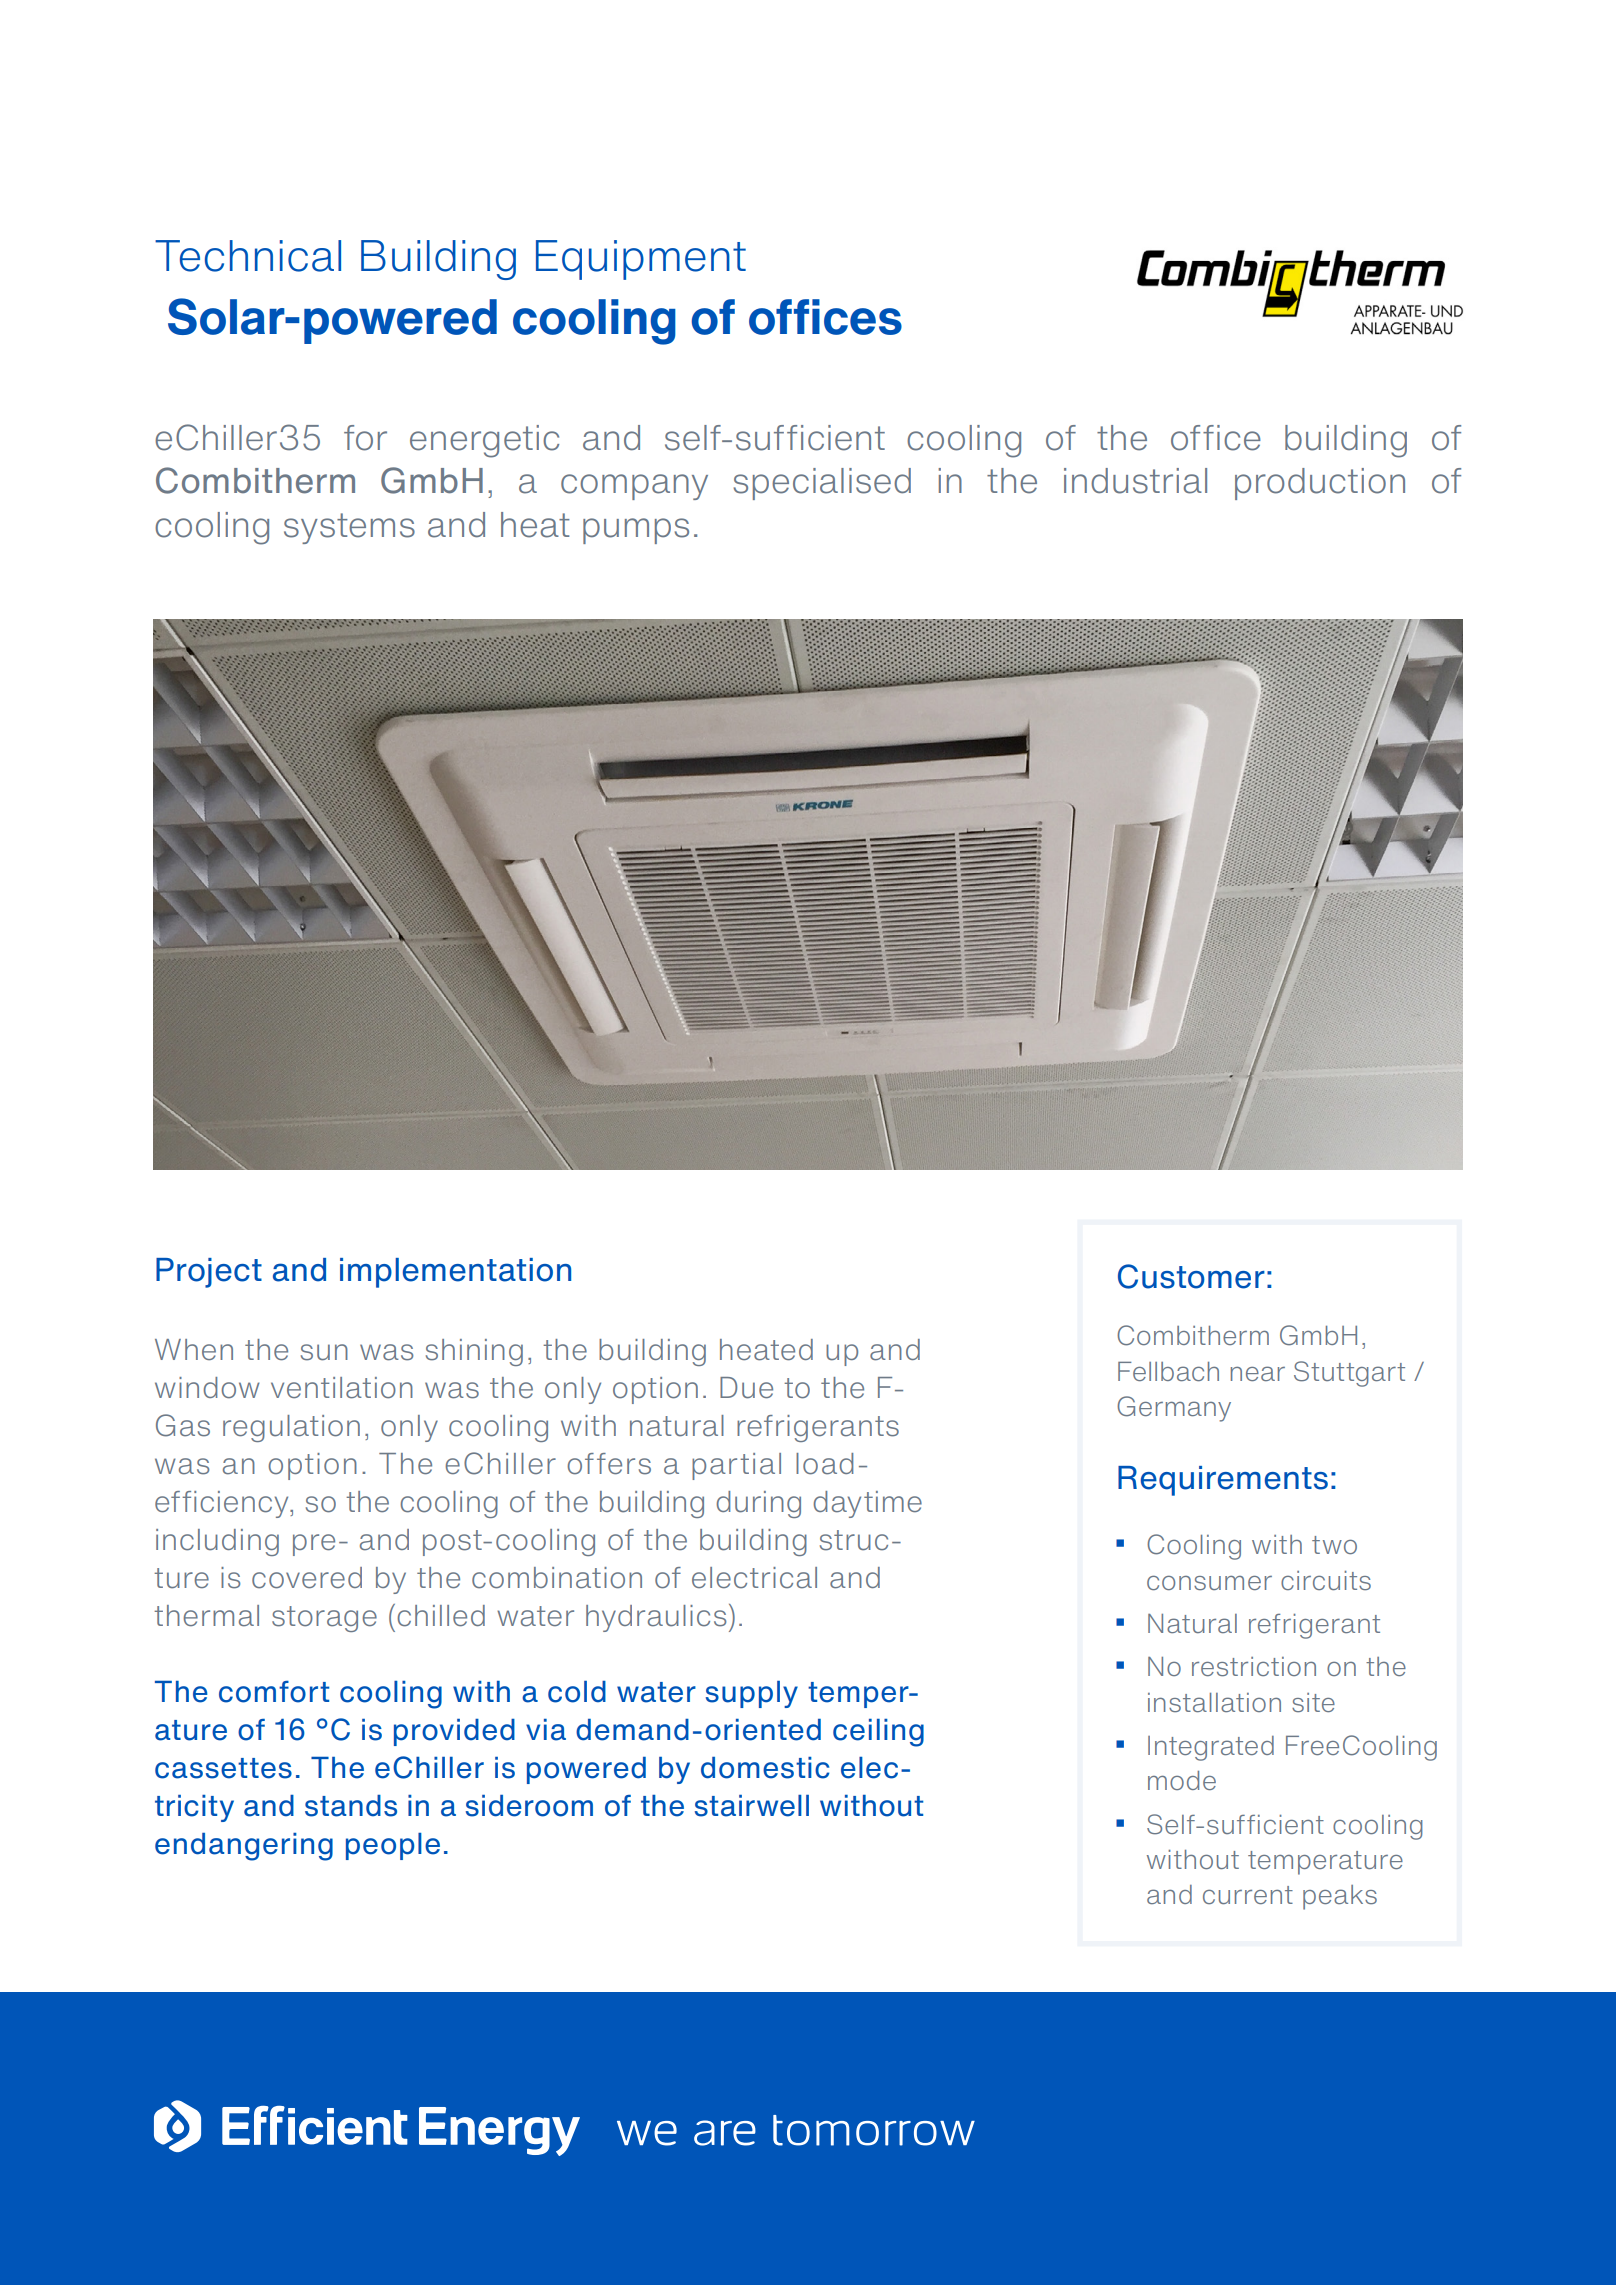  I want to click on Equipment, so click(641, 260).
